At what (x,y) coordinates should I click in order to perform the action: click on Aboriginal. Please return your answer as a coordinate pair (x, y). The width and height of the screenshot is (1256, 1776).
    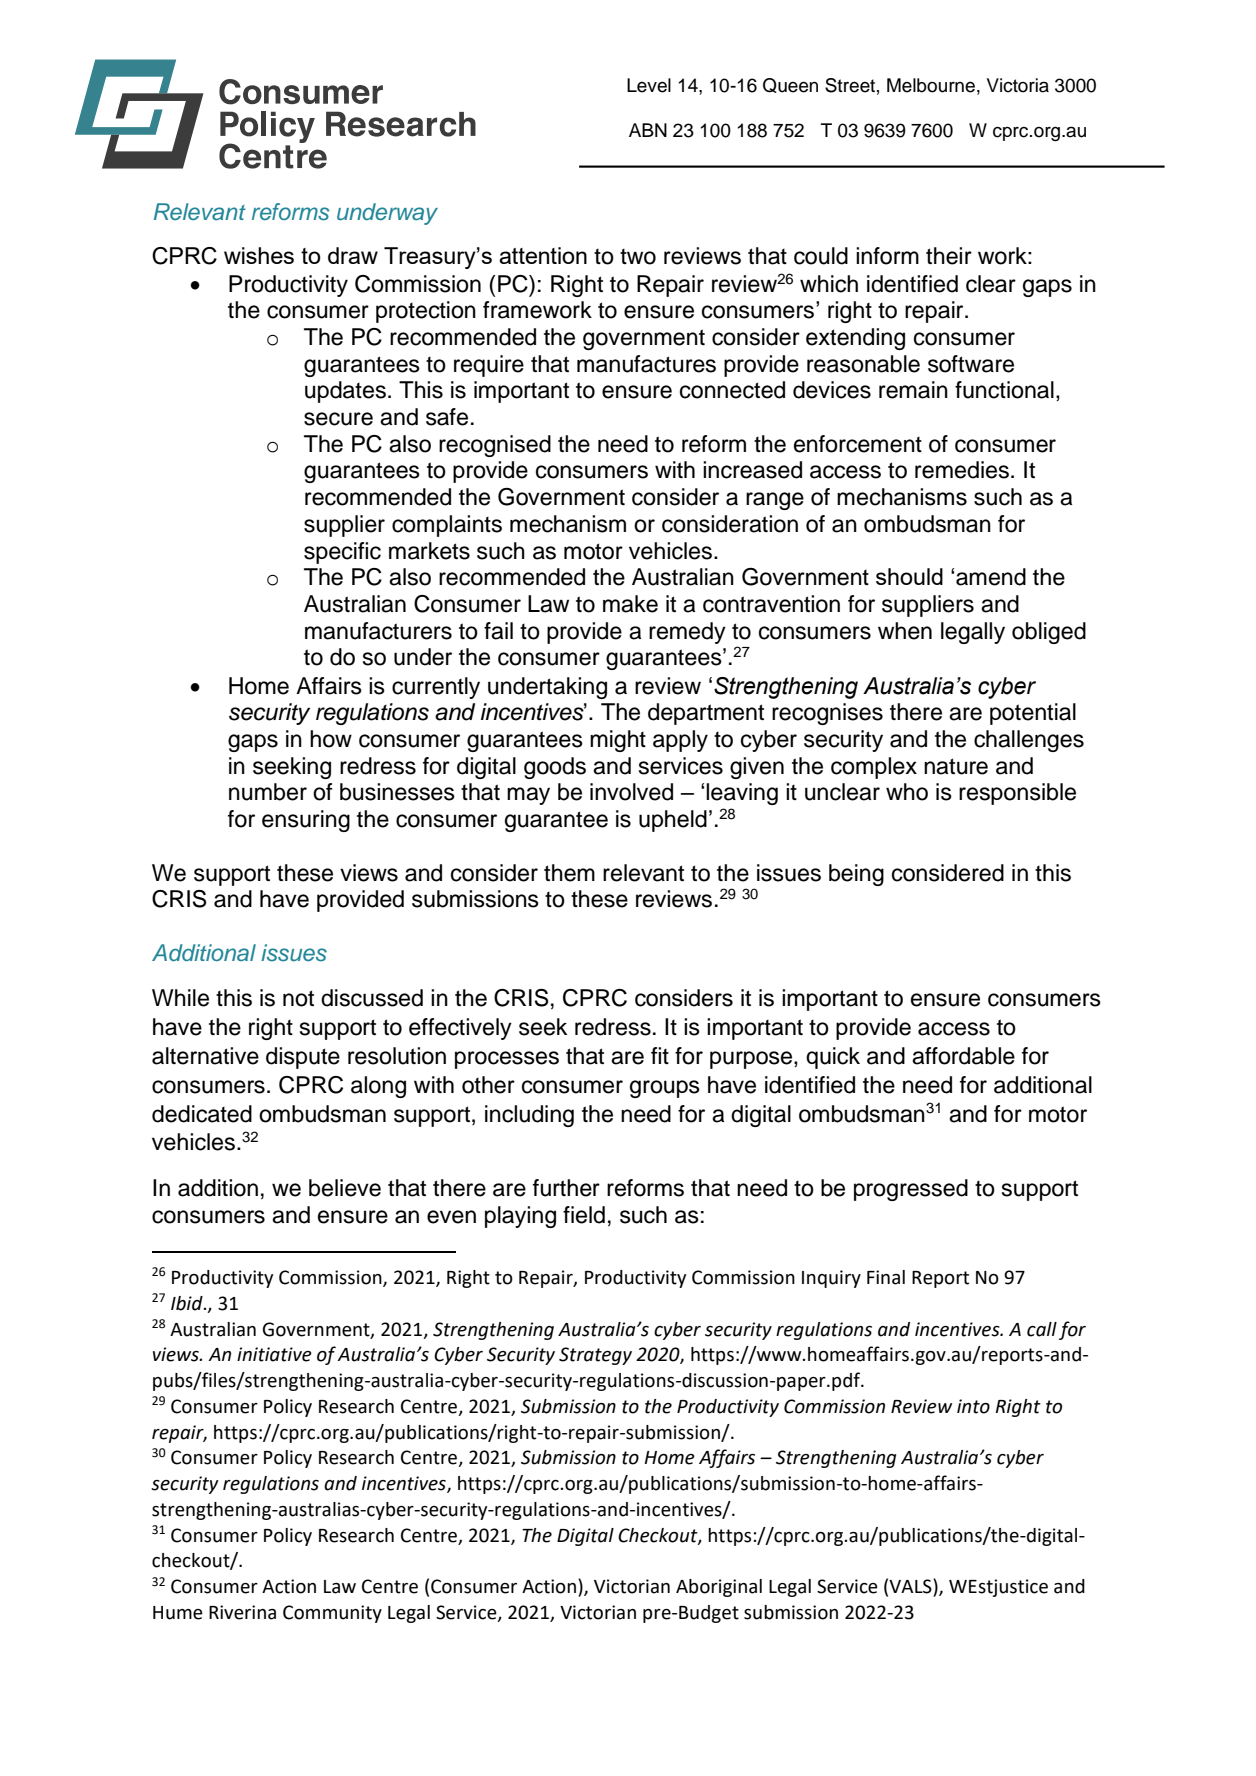
    Looking at the image, I should click on (719, 1588).
